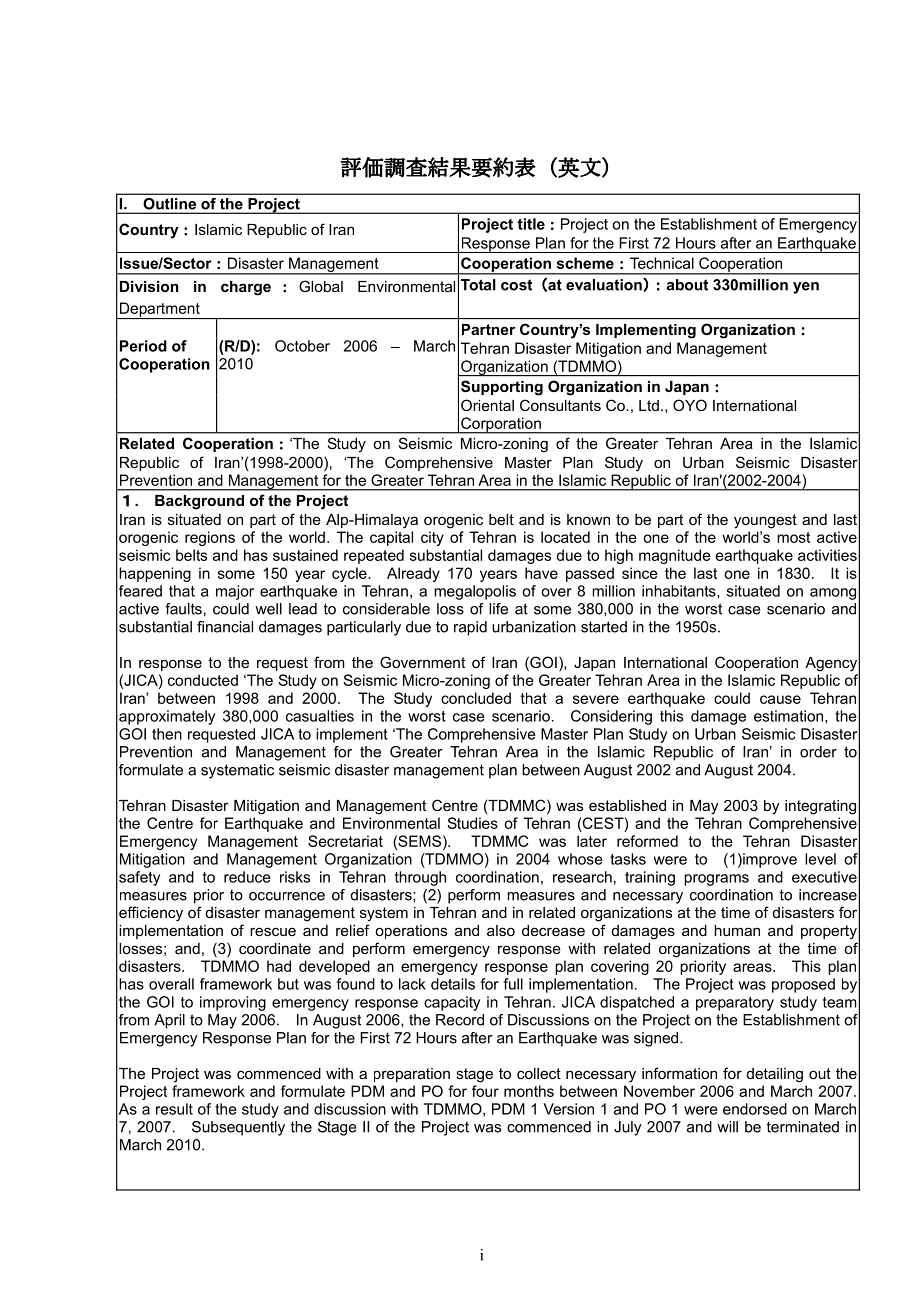 The image size is (924, 1308). Describe the element at coordinates (716, 880) in the document. I see `programs` at that location.
